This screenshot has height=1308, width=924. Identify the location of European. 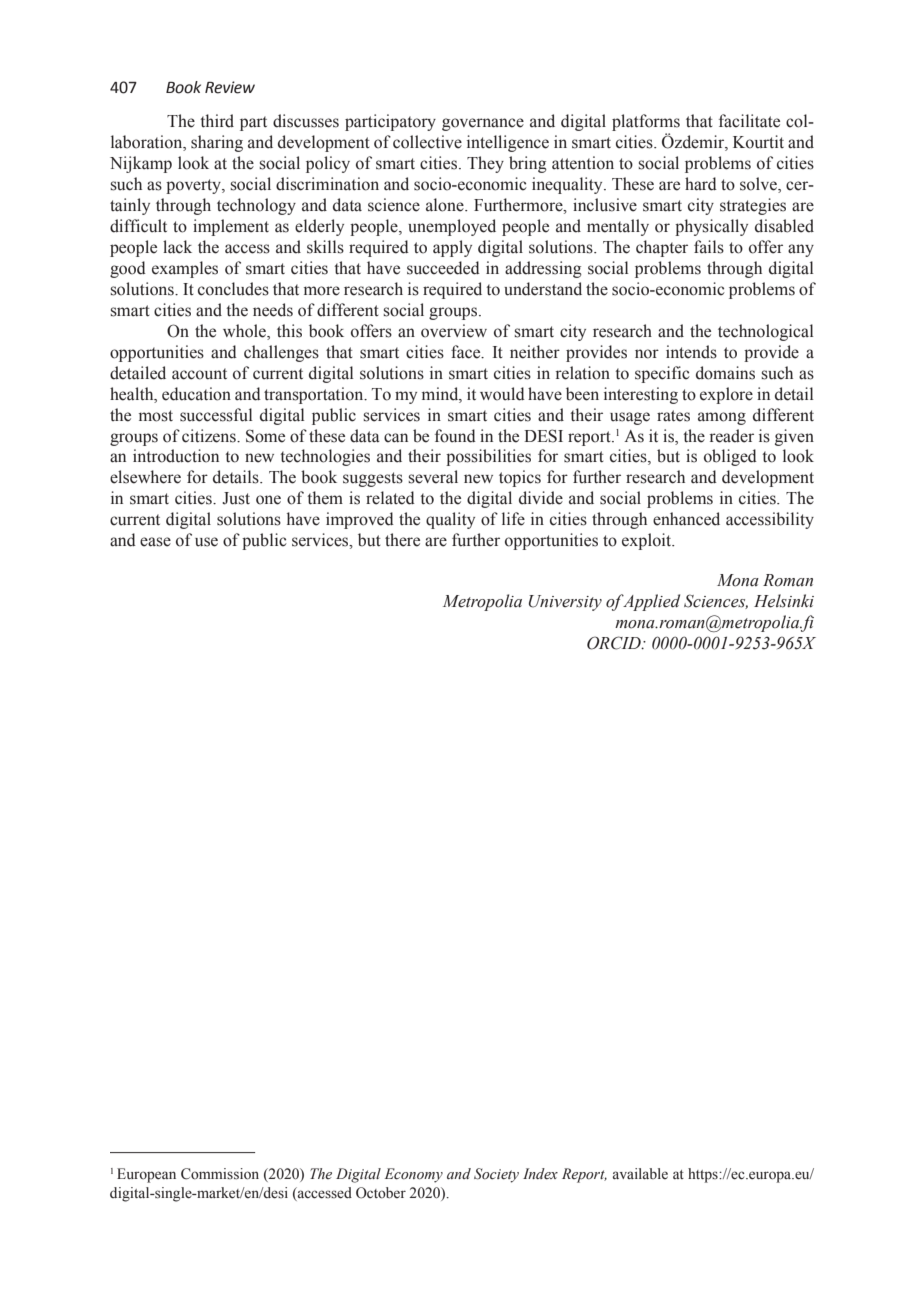
(146, 1175).
